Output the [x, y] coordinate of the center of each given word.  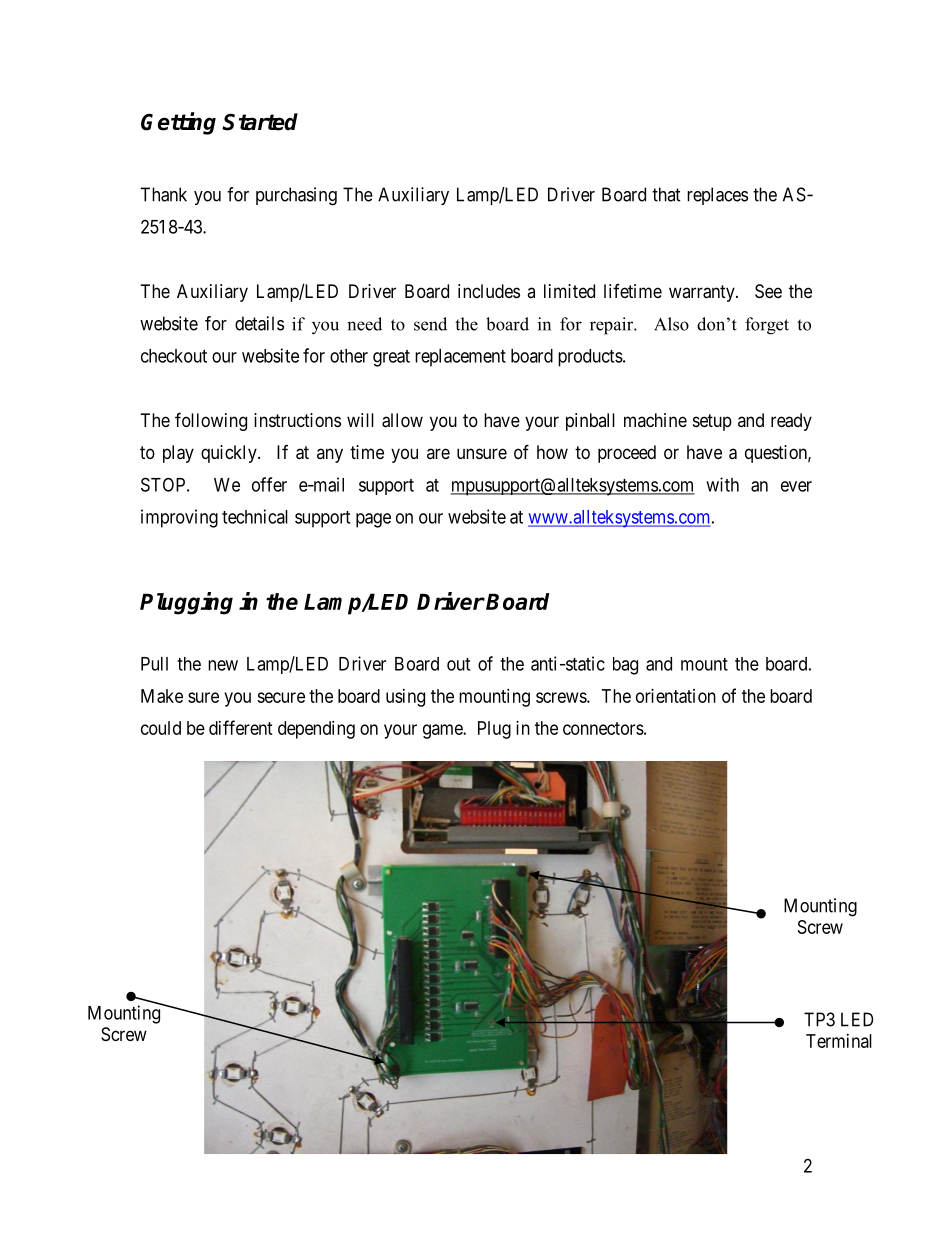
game [443, 731]
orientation [676, 696]
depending [316, 730]
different [241, 727]
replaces [717, 196]
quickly [230, 454]
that [666, 194]
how [552, 452]
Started [260, 122]
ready [791, 422]
